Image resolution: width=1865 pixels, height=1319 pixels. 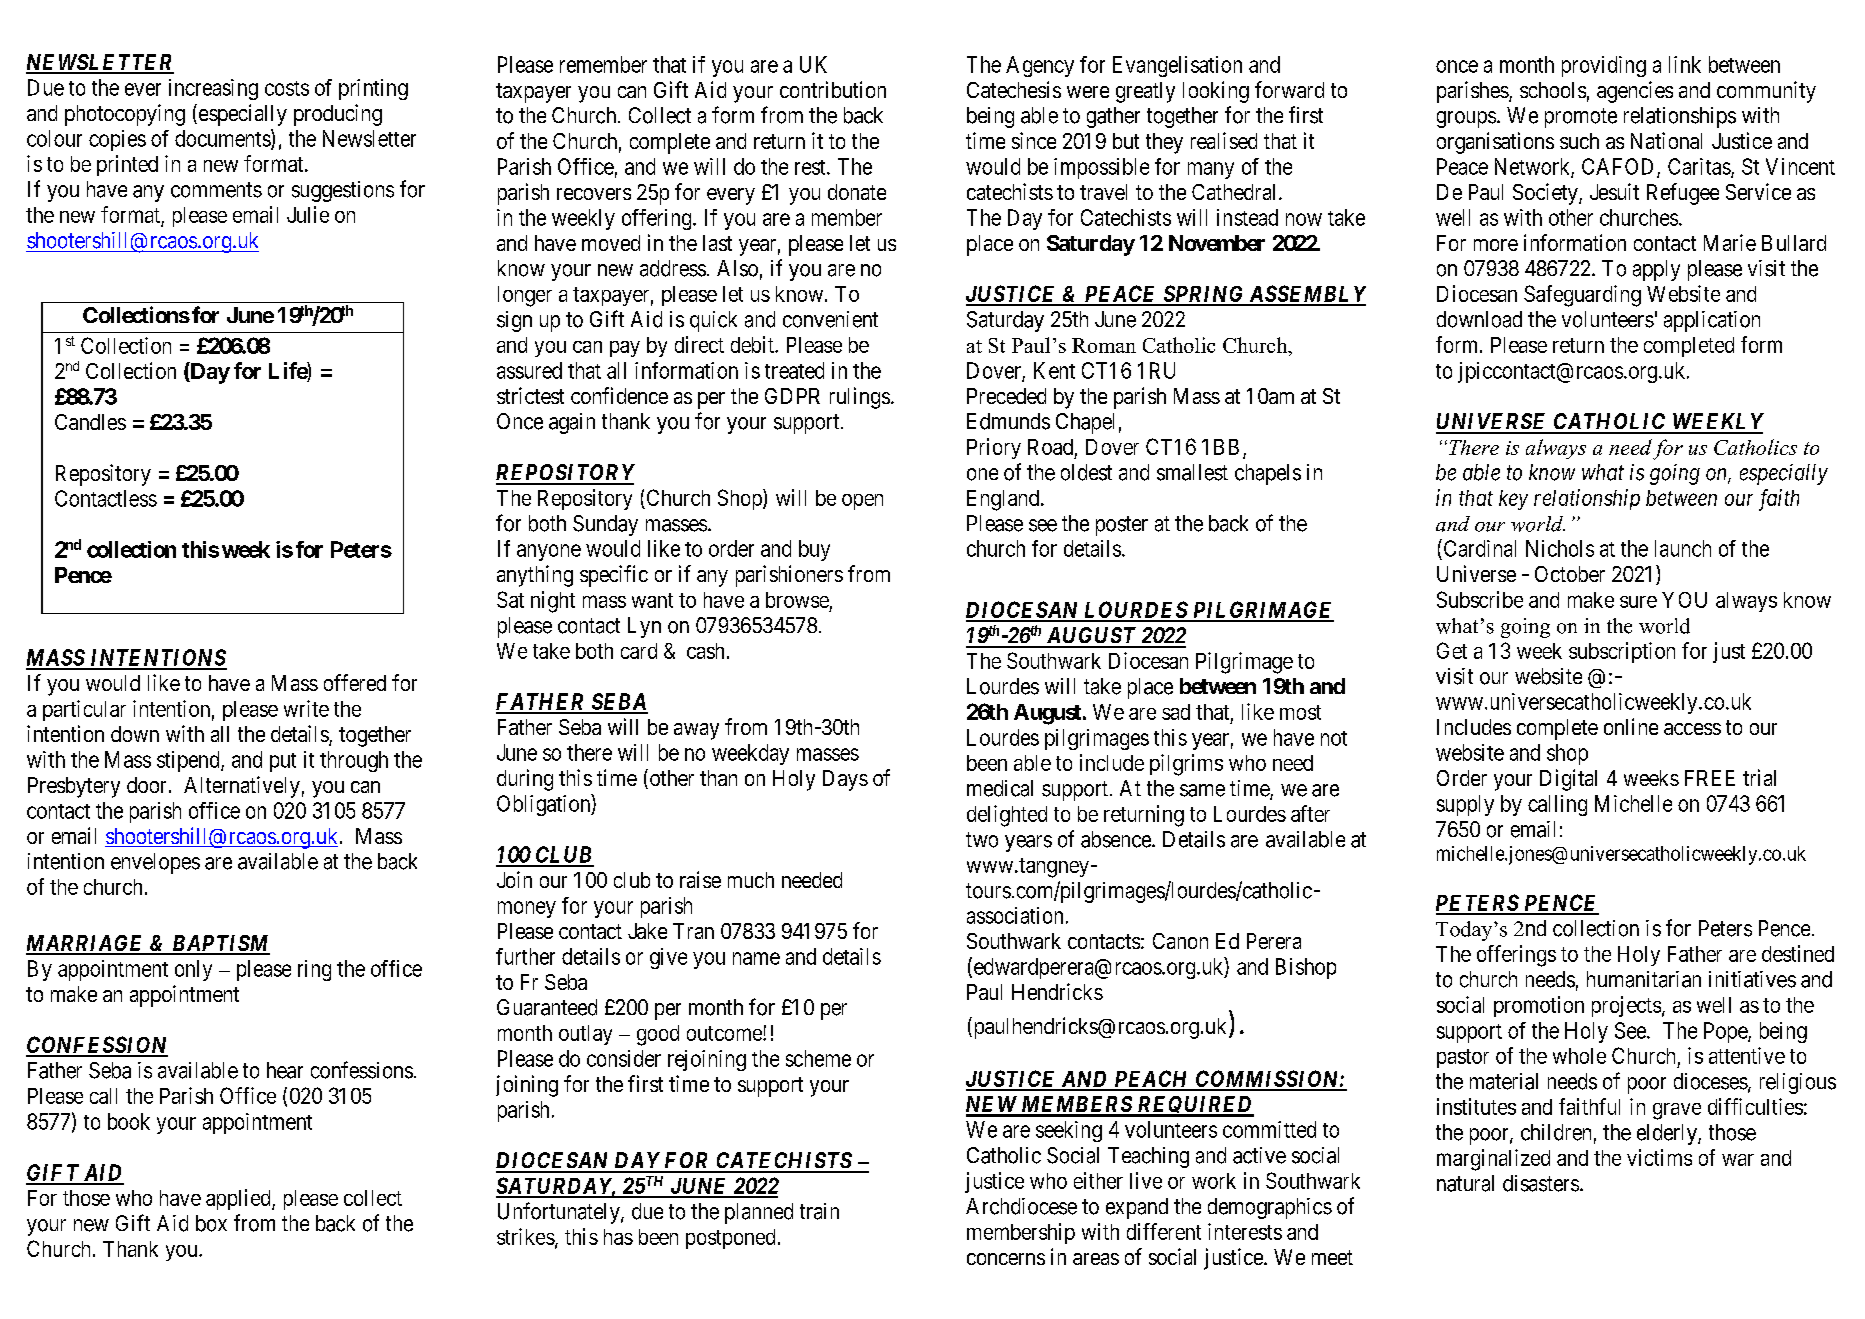 What do you see at coordinates (1622, 652) in the document?
I see `subscription` at bounding box center [1622, 652].
